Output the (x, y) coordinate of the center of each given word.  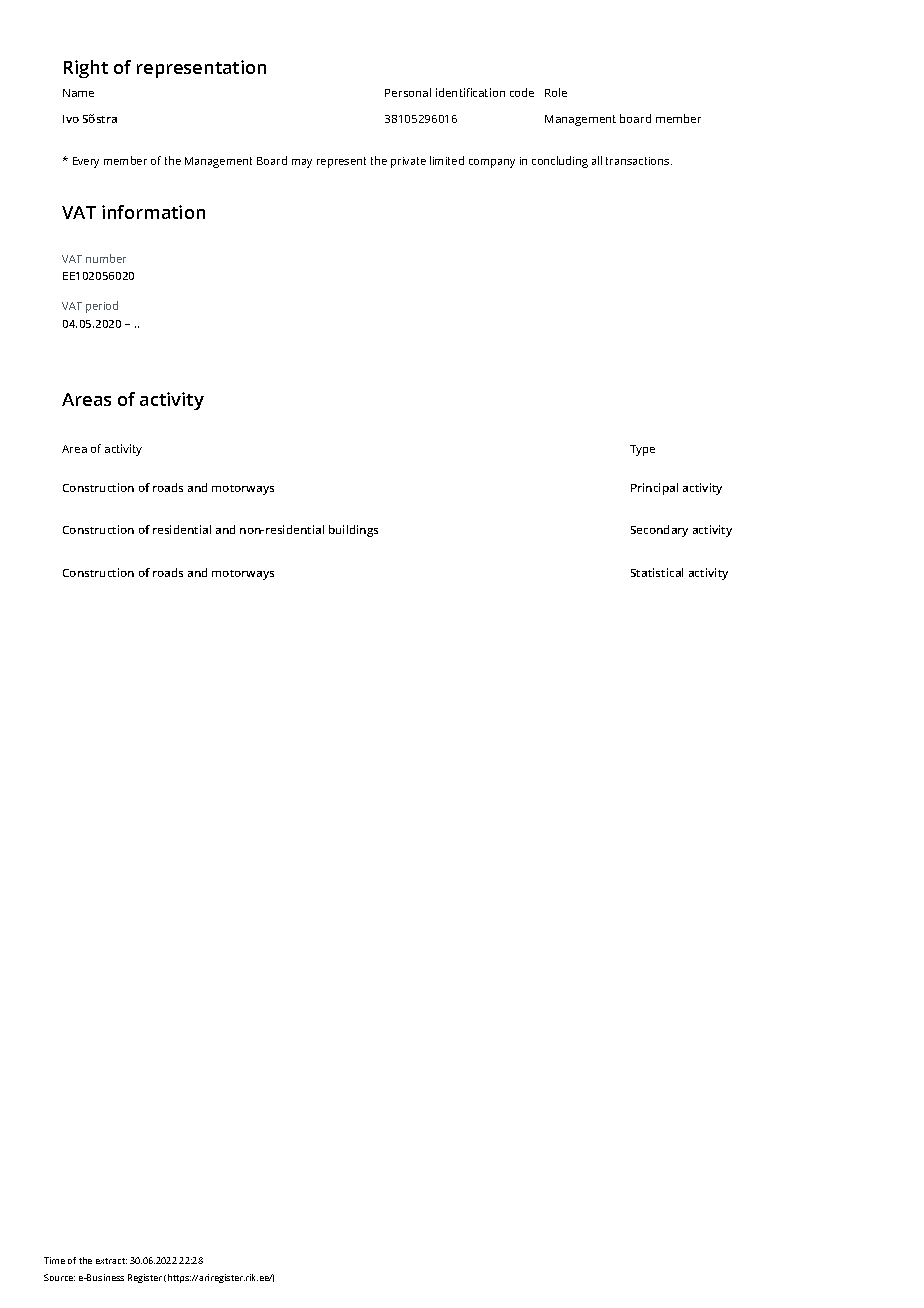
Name (78, 93)
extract (111, 1261)
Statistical (657, 572)
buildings (353, 531)
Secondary (659, 531)
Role (556, 92)
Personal (408, 92)
